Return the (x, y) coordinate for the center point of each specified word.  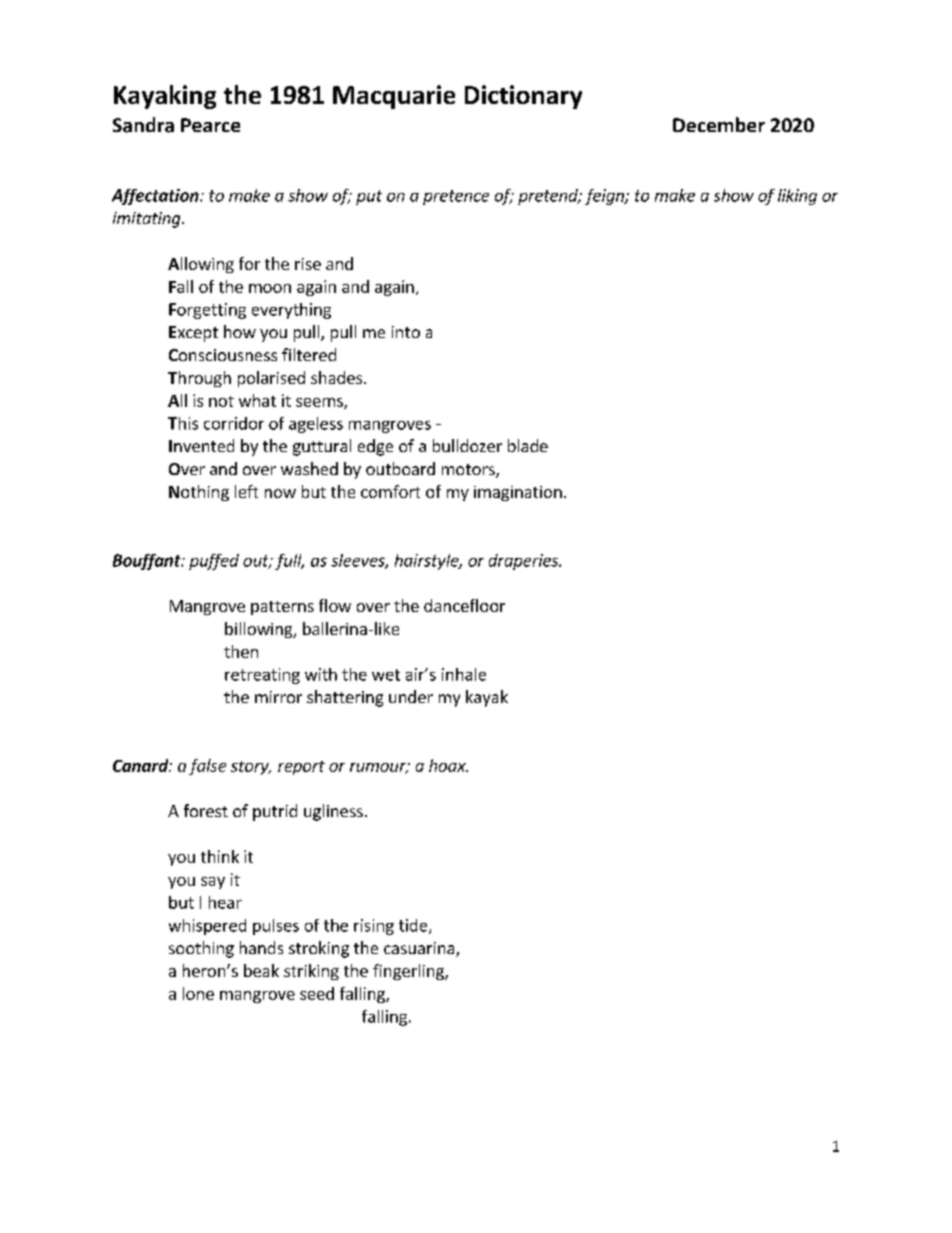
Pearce (210, 125)
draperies (525, 562)
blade (528, 445)
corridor (234, 423)
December (719, 124)
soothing (201, 949)
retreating (262, 676)
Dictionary (523, 97)
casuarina (420, 949)
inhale (464, 674)
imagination (518, 493)
